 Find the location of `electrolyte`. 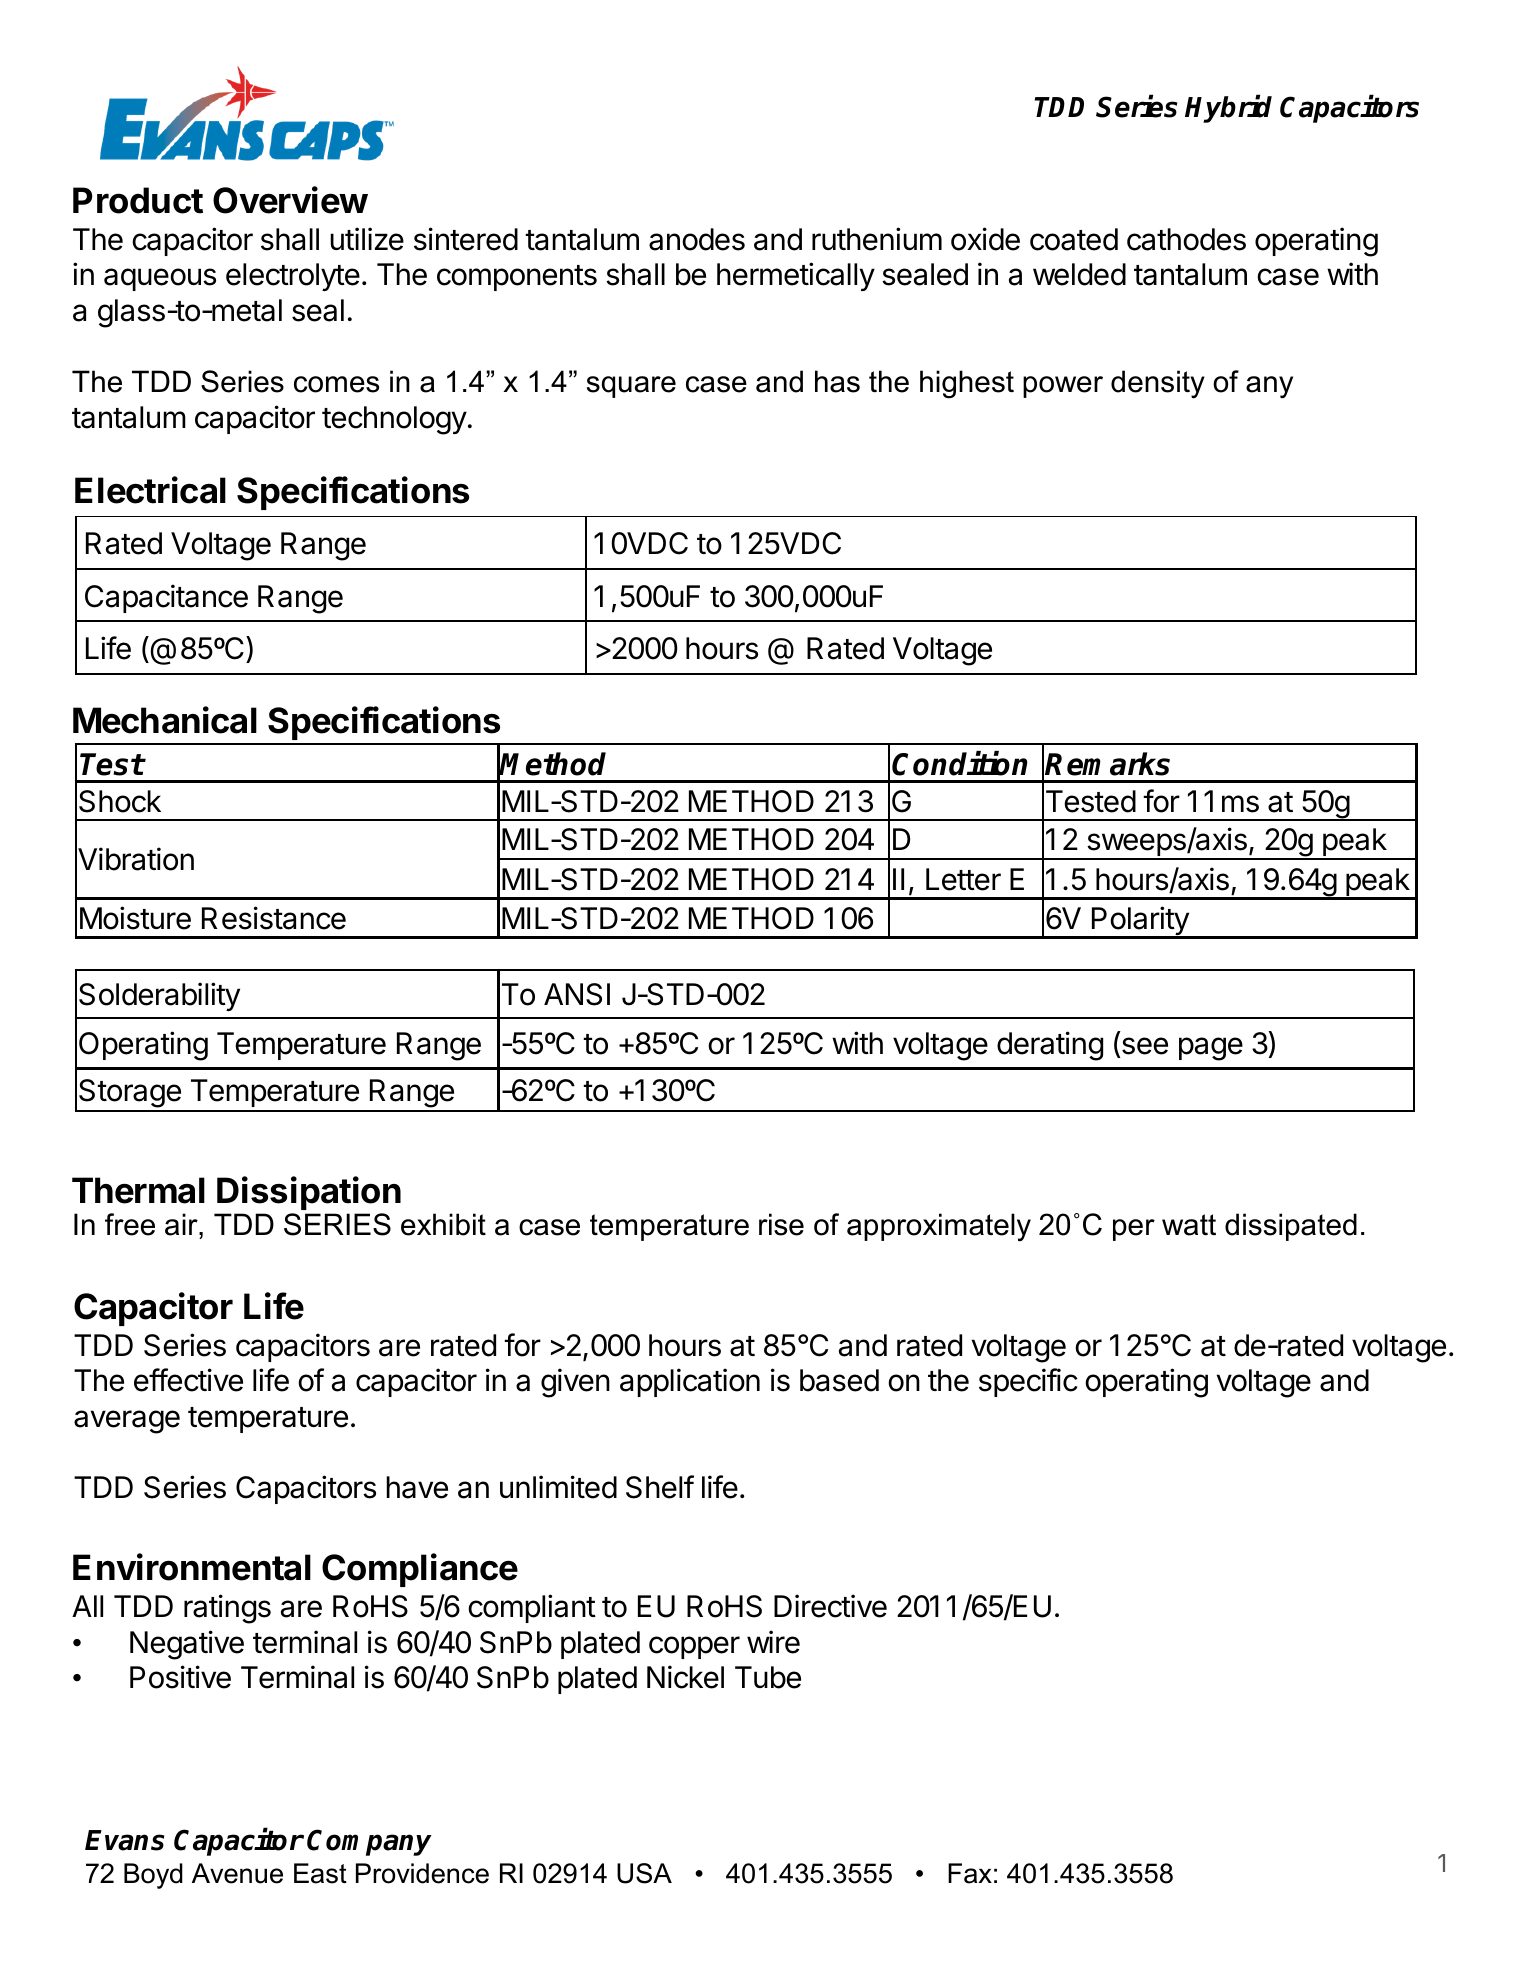

electrolyte is located at coordinates (293, 277).
